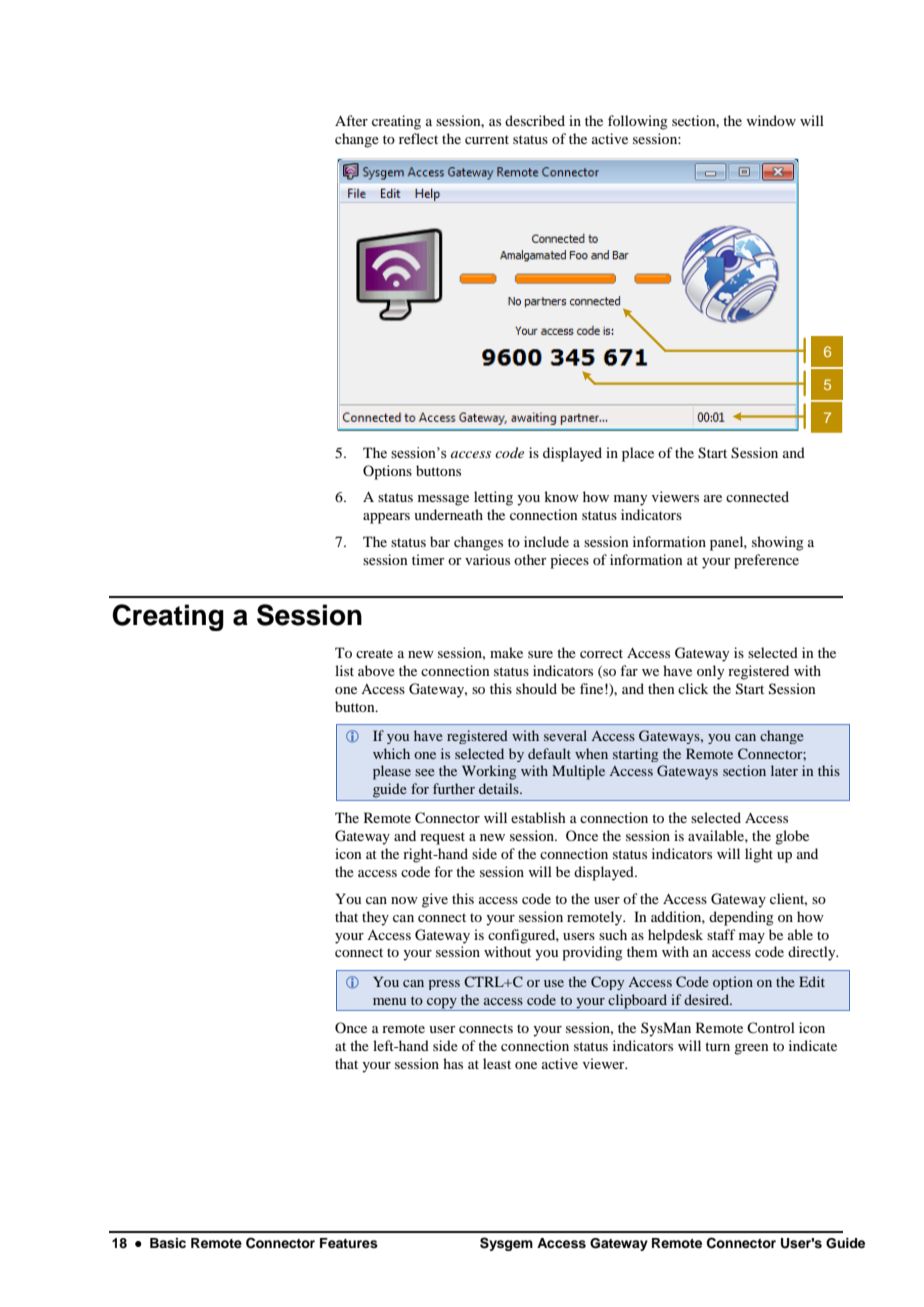 This screenshot has height=1307, width=924. I want to click on Basic, so click(168, 1243).
